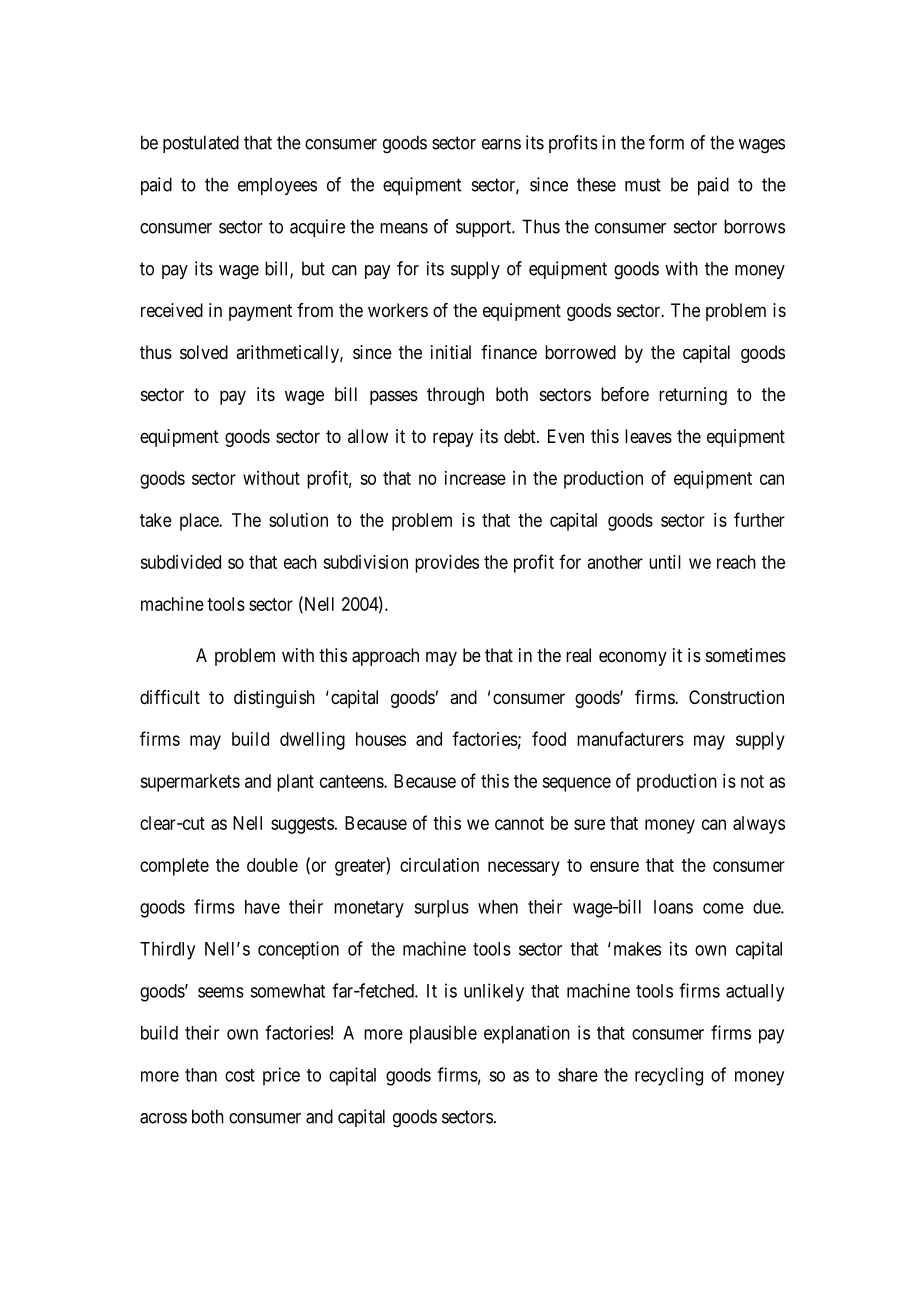  What do you see at coordinates (501, 144) in the image?
I see `earns` at bounding box center [501, 144].
